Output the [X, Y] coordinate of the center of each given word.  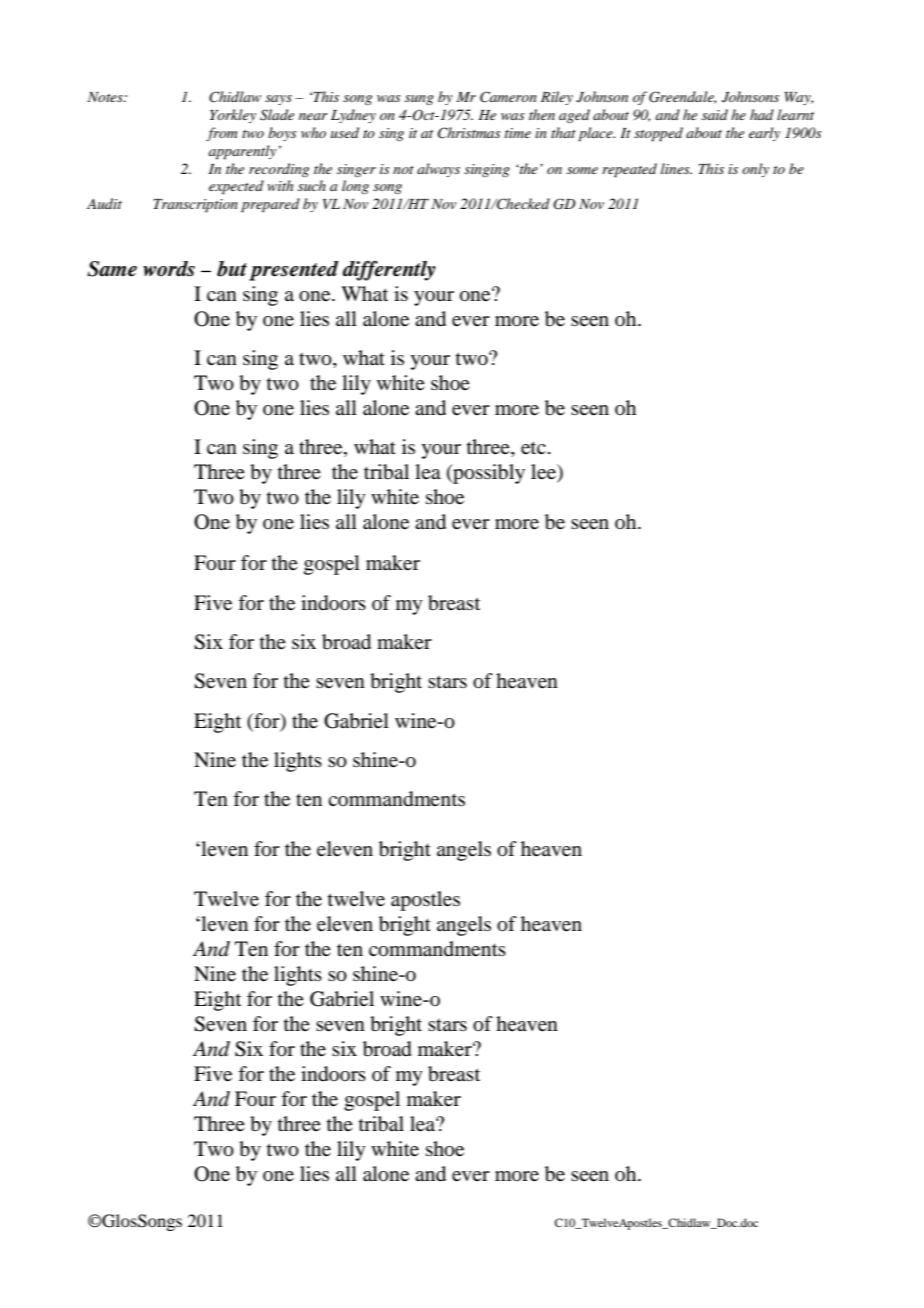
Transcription [195, 206]
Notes [106, 97]
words [169, 269]
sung [419, 100]
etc [533, 448]
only [755, 170]
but [232, 269]
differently [389, 270]
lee [544, 473]
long [355, 187]
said [715, 114]
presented [294, 271]
